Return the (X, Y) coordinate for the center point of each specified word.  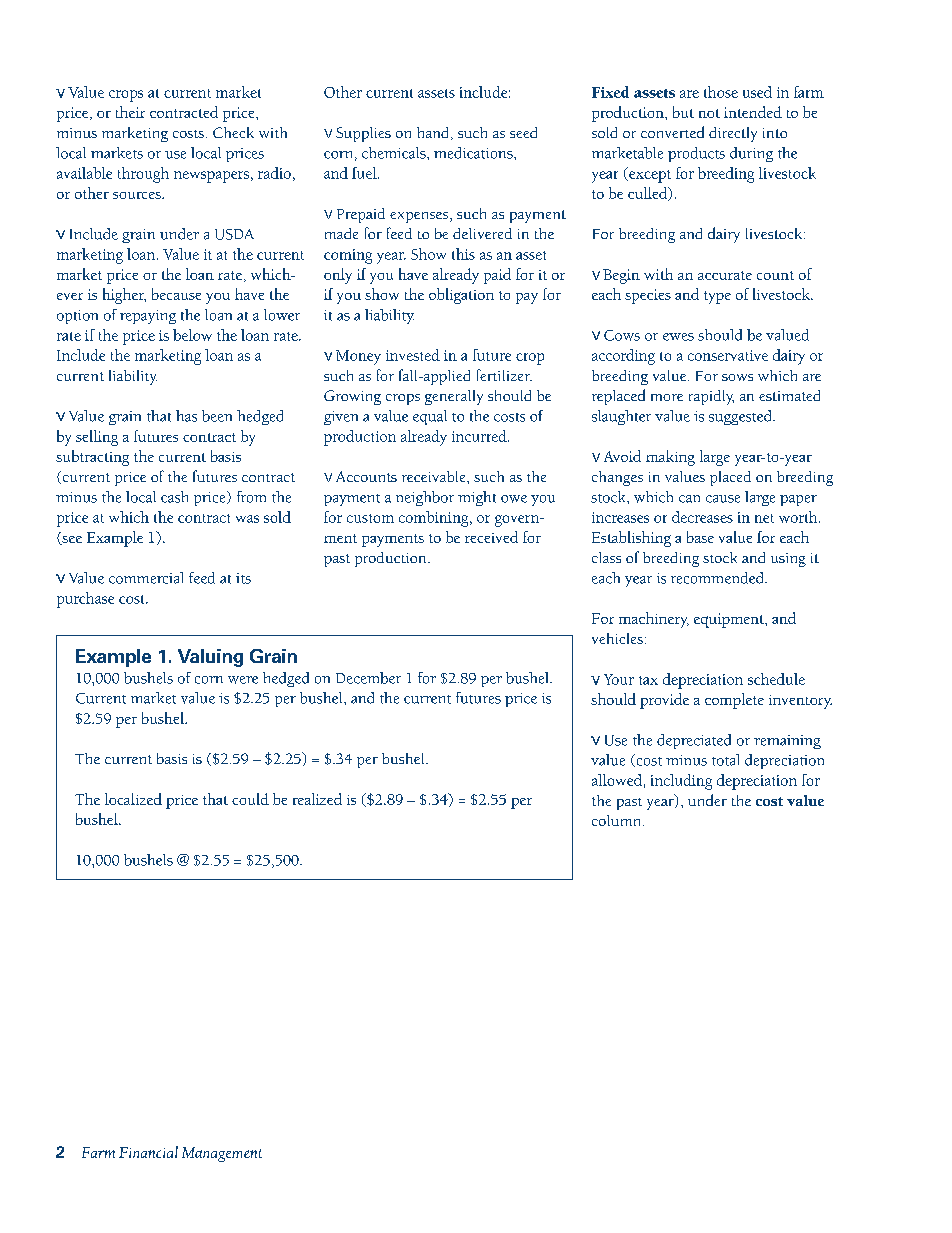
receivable (435, 476)
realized (317, 799)
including (681, 782)
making (670, 458)
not (709, 113)
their (130, 112)
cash (174, 497)
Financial (148, 1152)
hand (434, 133)
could (250, 799)
